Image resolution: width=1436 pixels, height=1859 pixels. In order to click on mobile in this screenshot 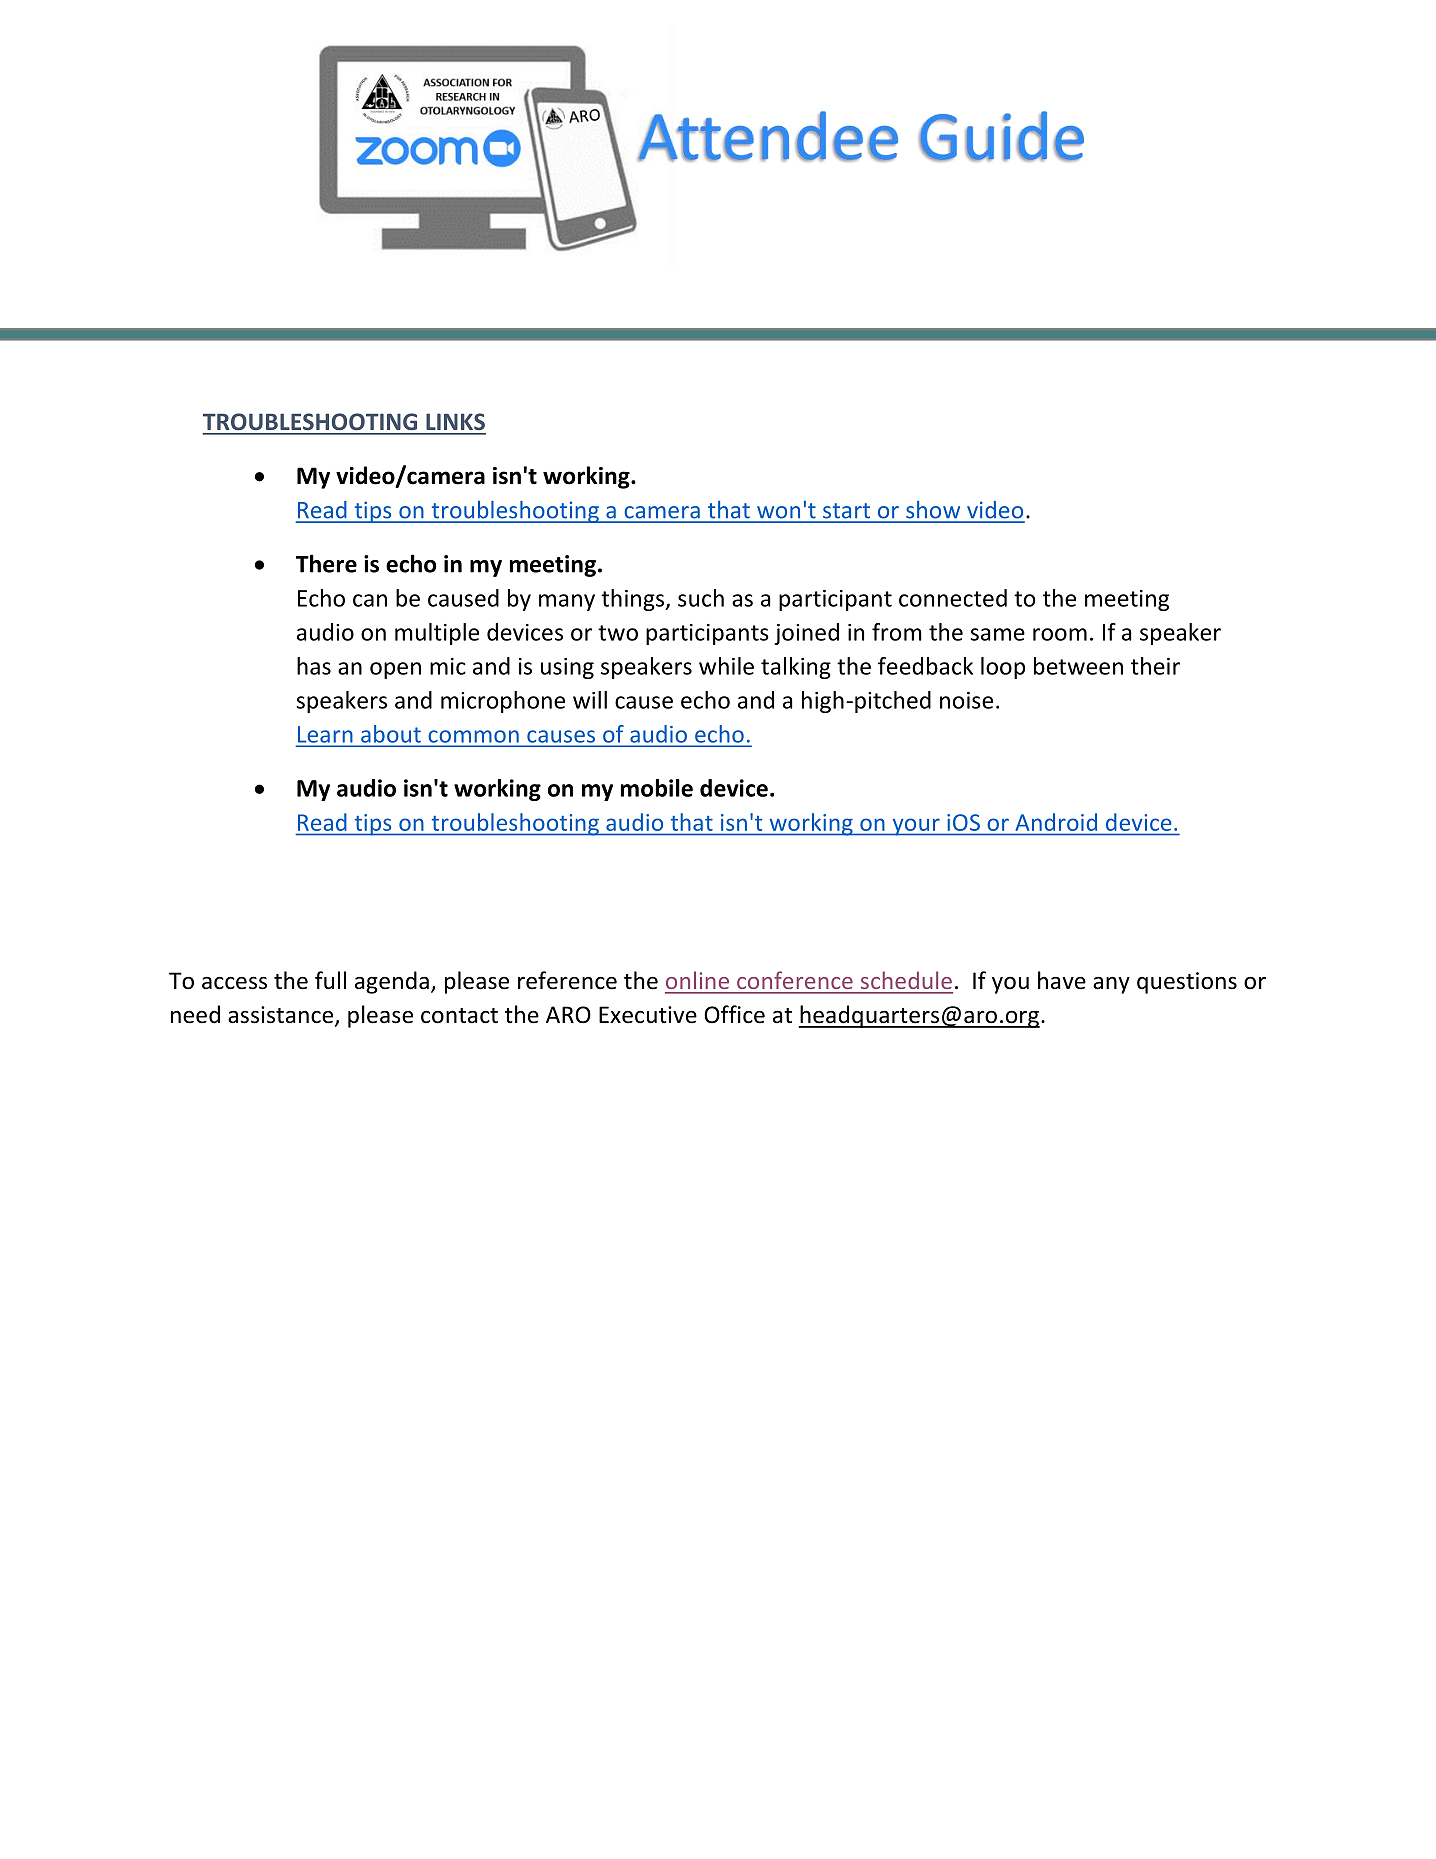, I will do `click(657, 788)`.
